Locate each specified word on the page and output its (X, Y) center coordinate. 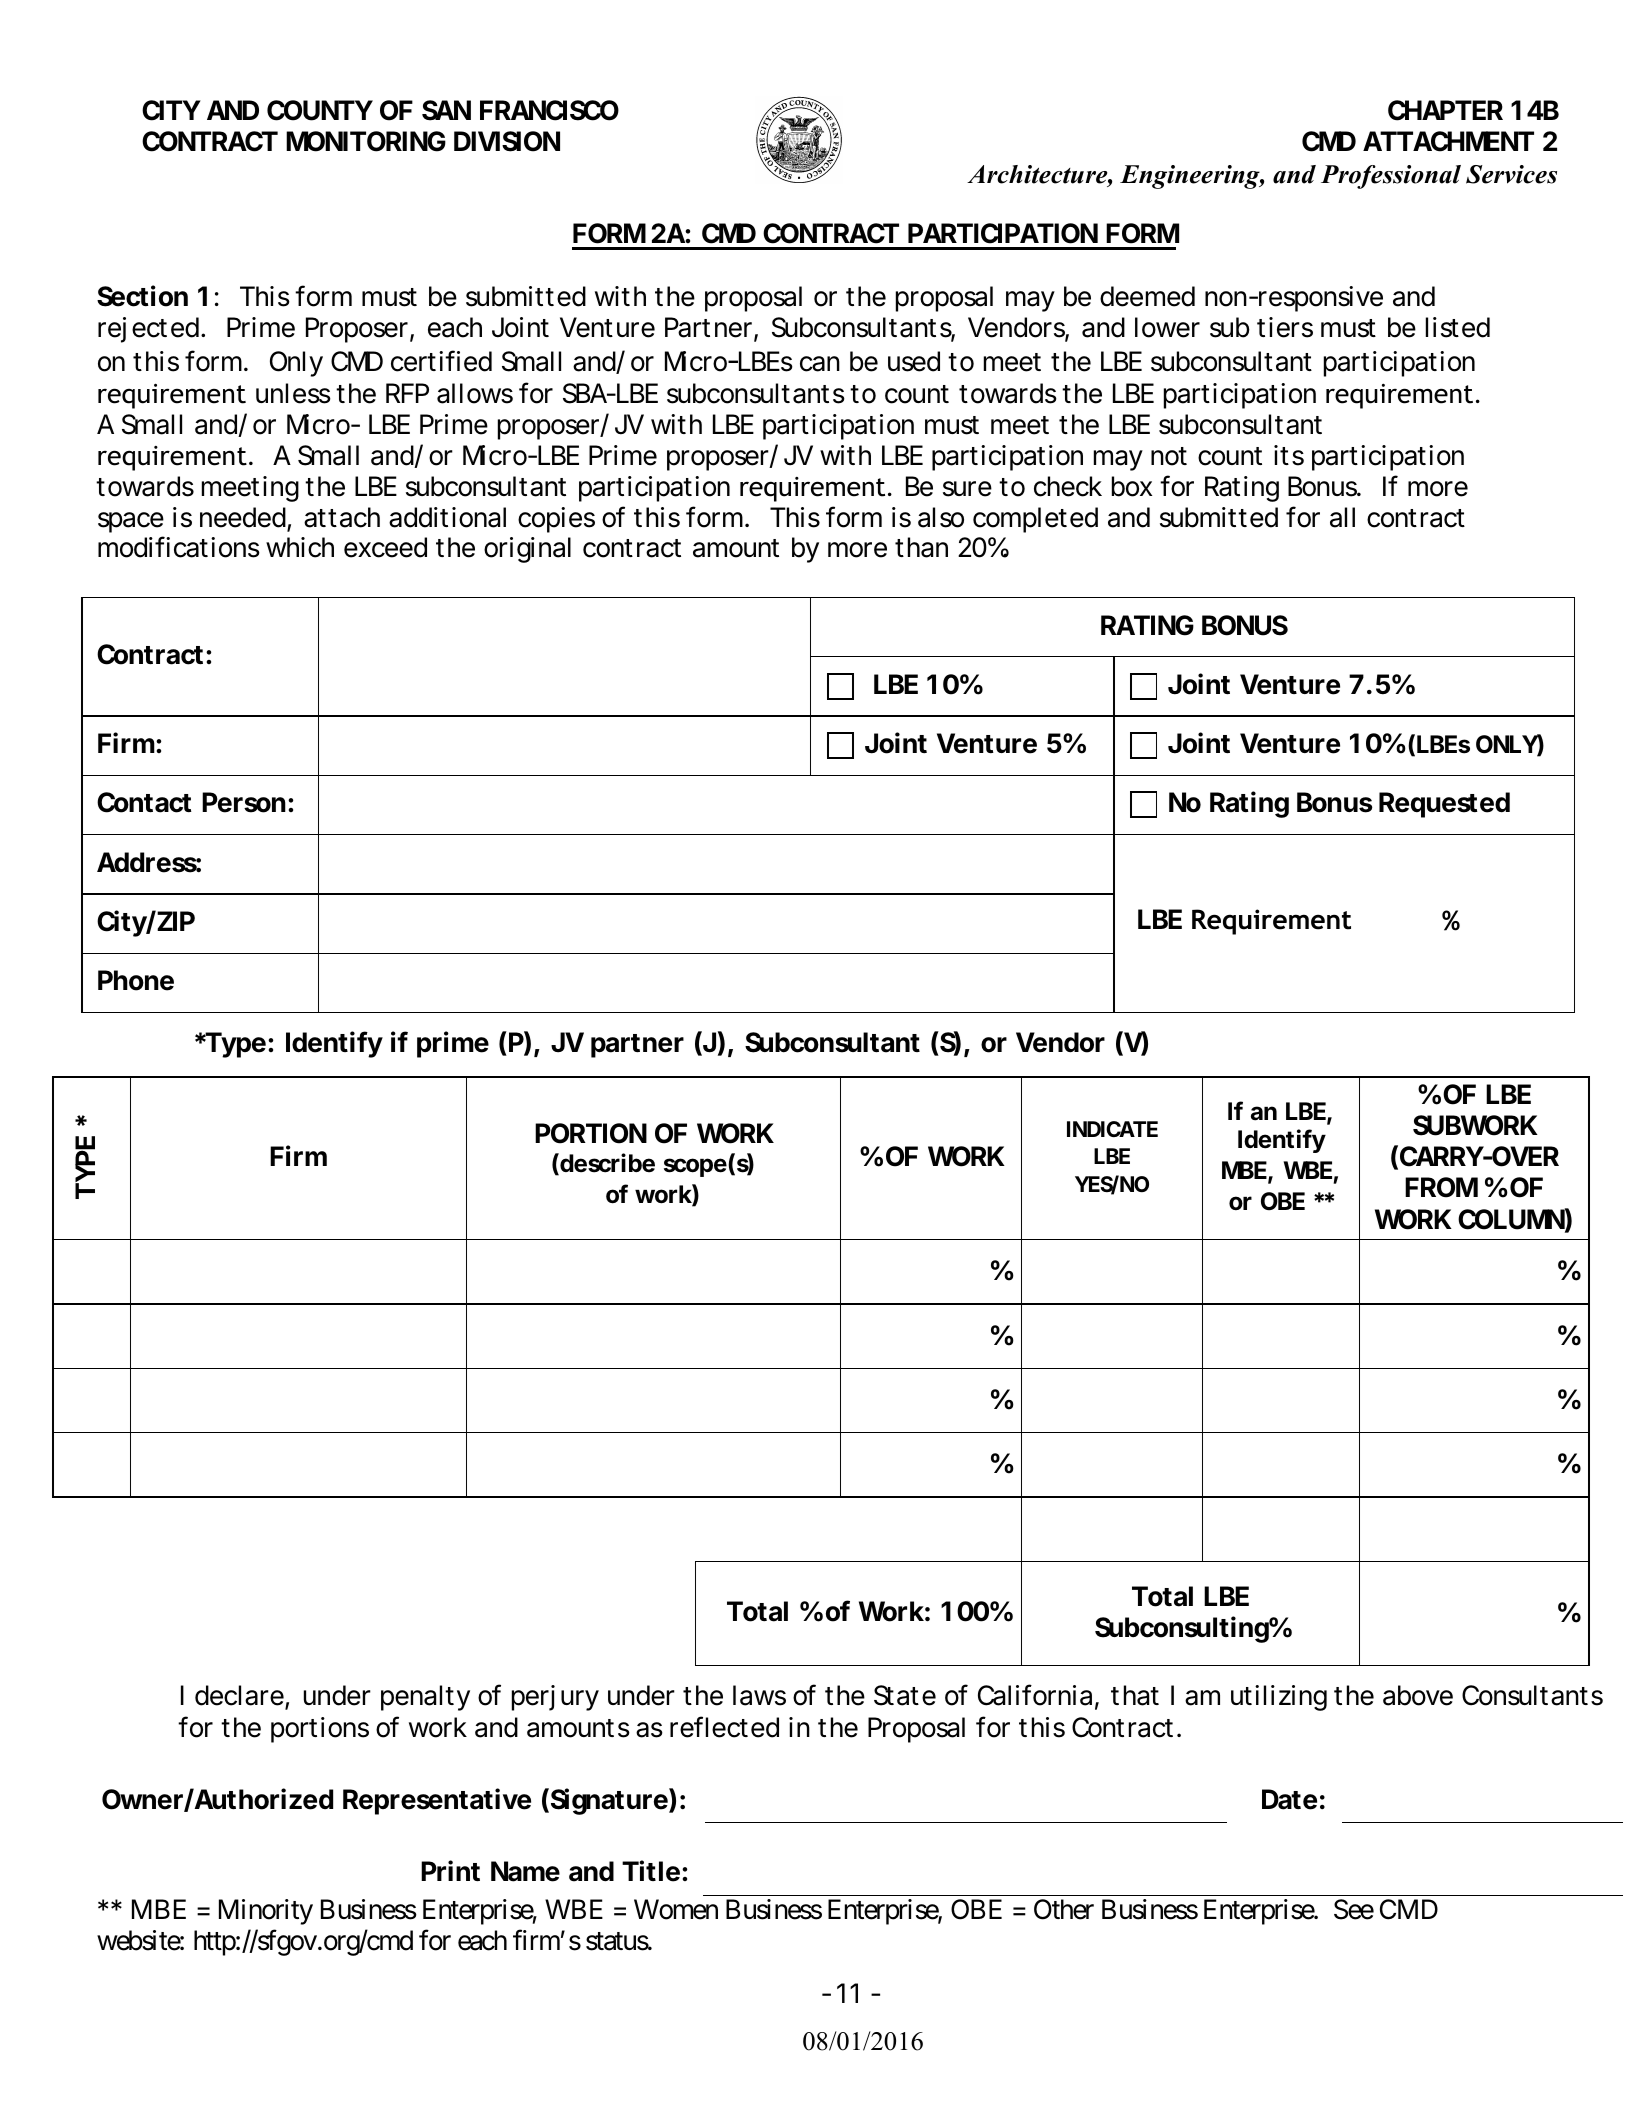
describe (606, 1164)
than (921, 547)
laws (759, 1695)
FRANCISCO (549, 110)
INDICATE (1112, 1129)
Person (244, 802)
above (1418, 1695)
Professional (1391, 177)
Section (142, 296)
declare (240, 1697)
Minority (266, 1912)
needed (243, 517)
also (941, 517)
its (1289, 455)
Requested (1444, 805)
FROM (1441, 1187)
